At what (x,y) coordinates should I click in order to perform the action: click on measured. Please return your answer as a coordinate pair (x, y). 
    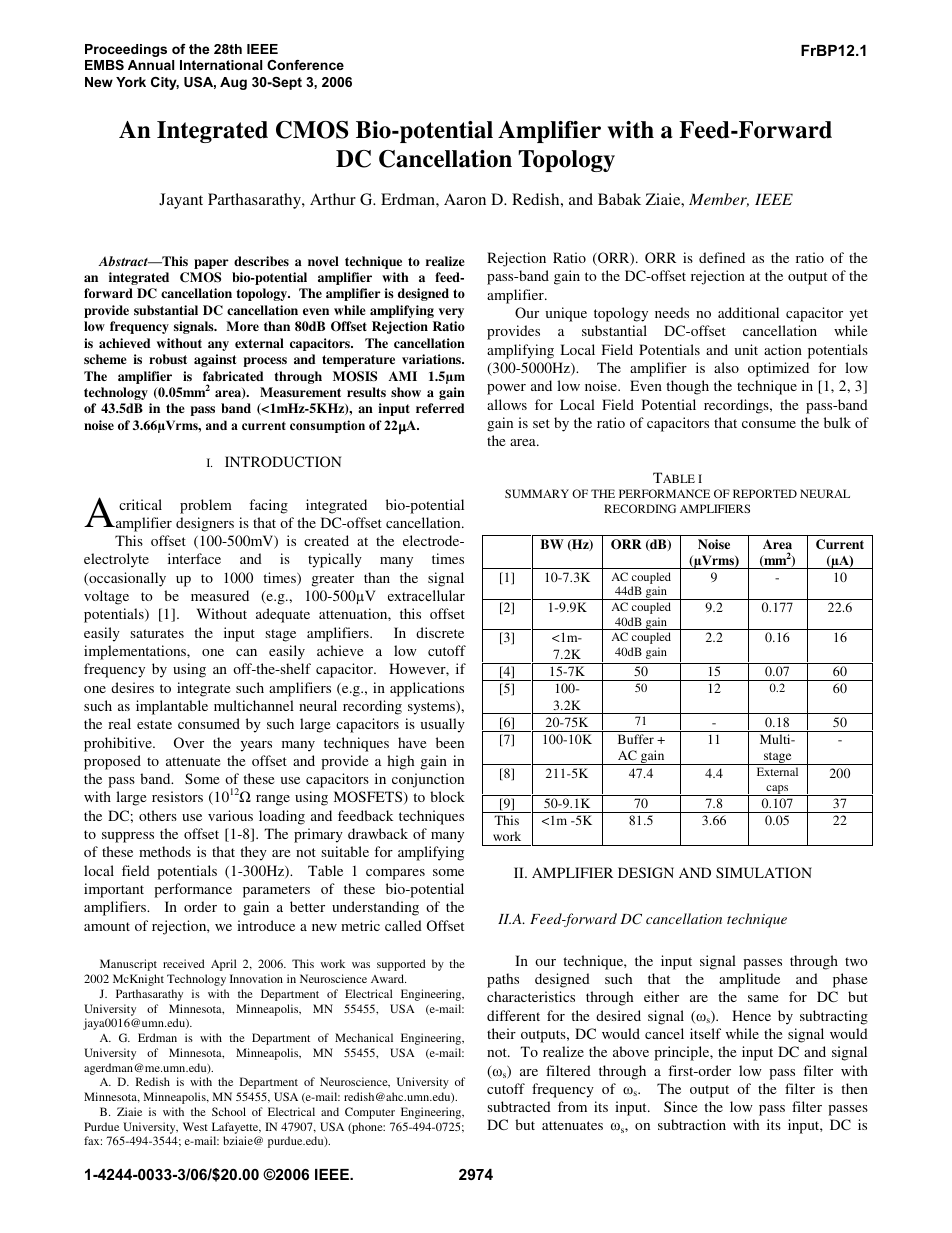
    Looking at the image, I should click on (220, 595).
